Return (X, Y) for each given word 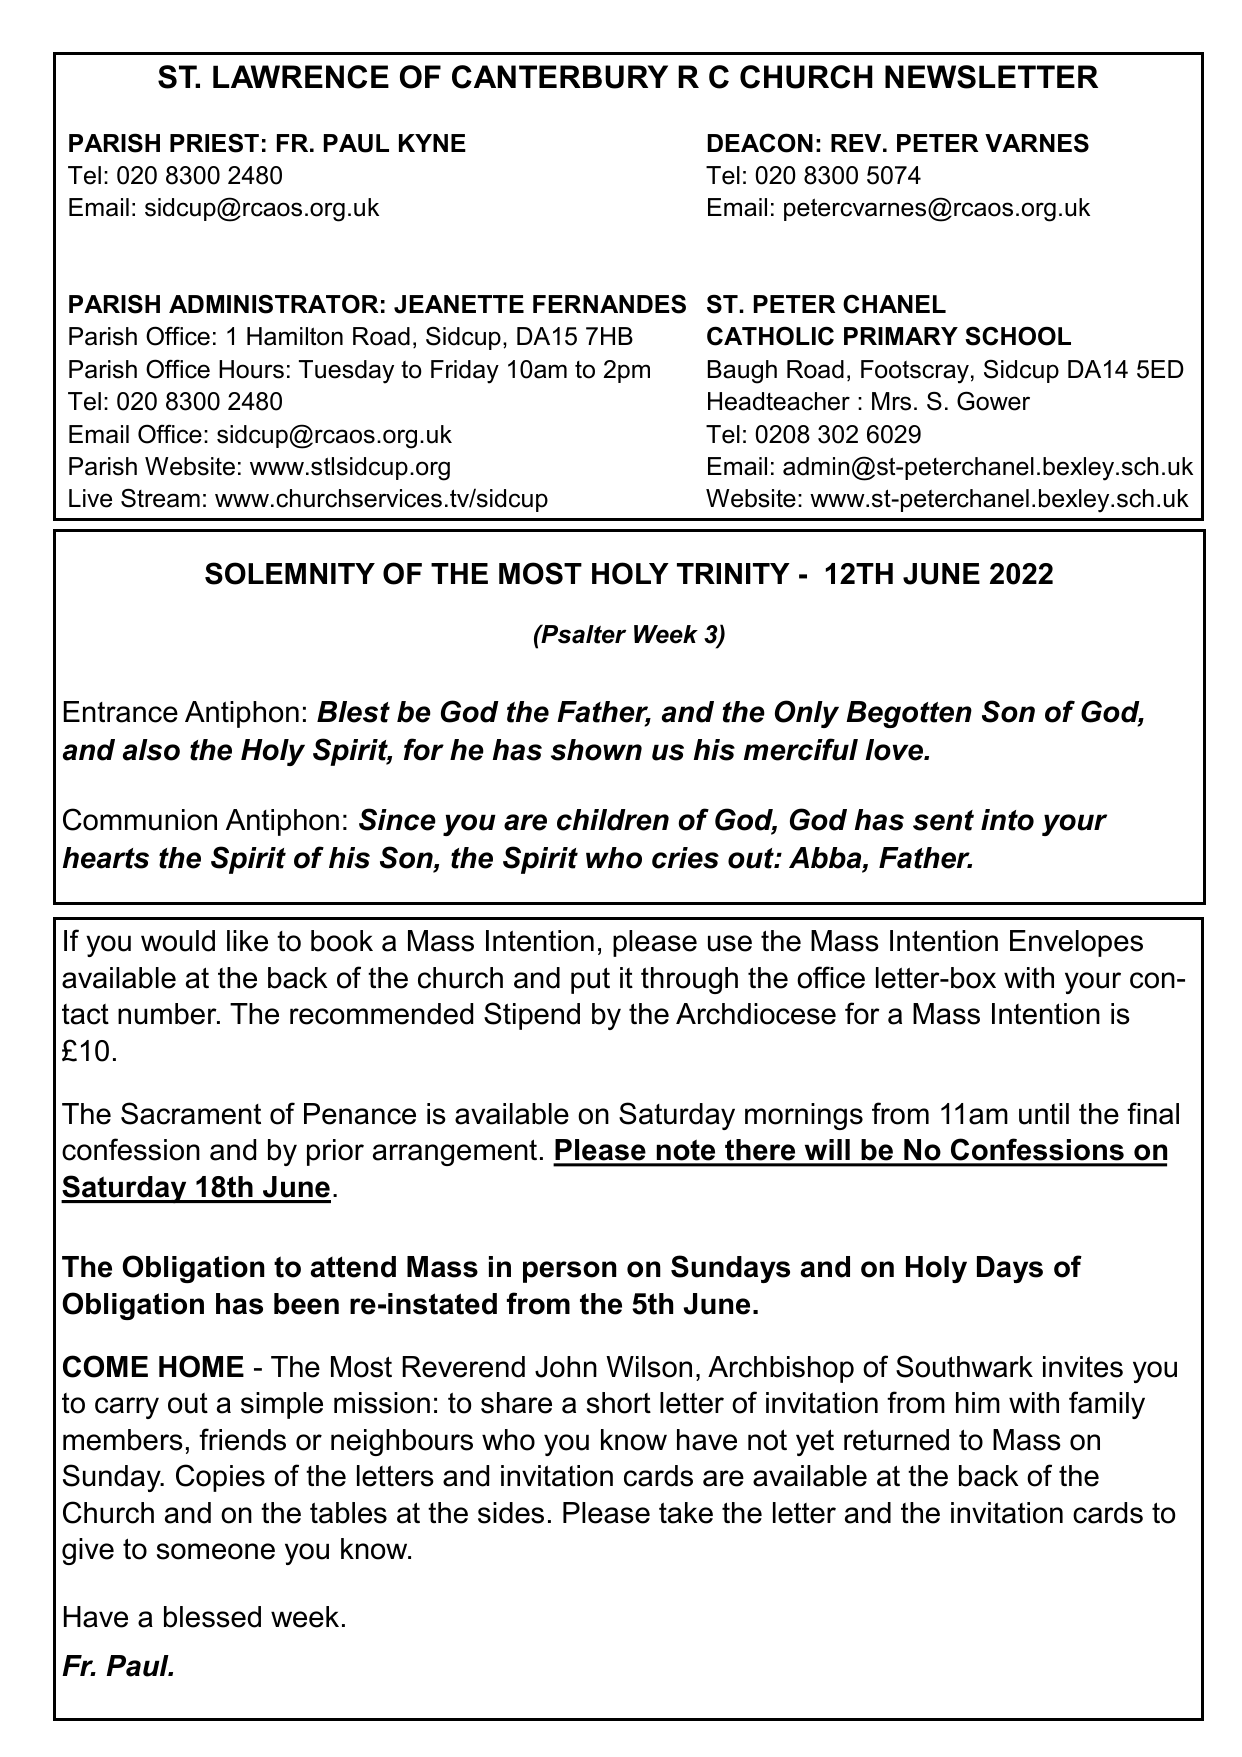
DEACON (760, 143)
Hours (251, 369)
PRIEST (214, 143)
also (151, 750)
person (570, 1272)
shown (596, 750)
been (306, 1304)
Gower (993, 401)
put (590, 980)
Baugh (742, 372)
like (247, 941)
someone (216, 1551)
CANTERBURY (560, 77)
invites (1083, 1367)
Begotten (909, 714)
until (1044, 1114)
